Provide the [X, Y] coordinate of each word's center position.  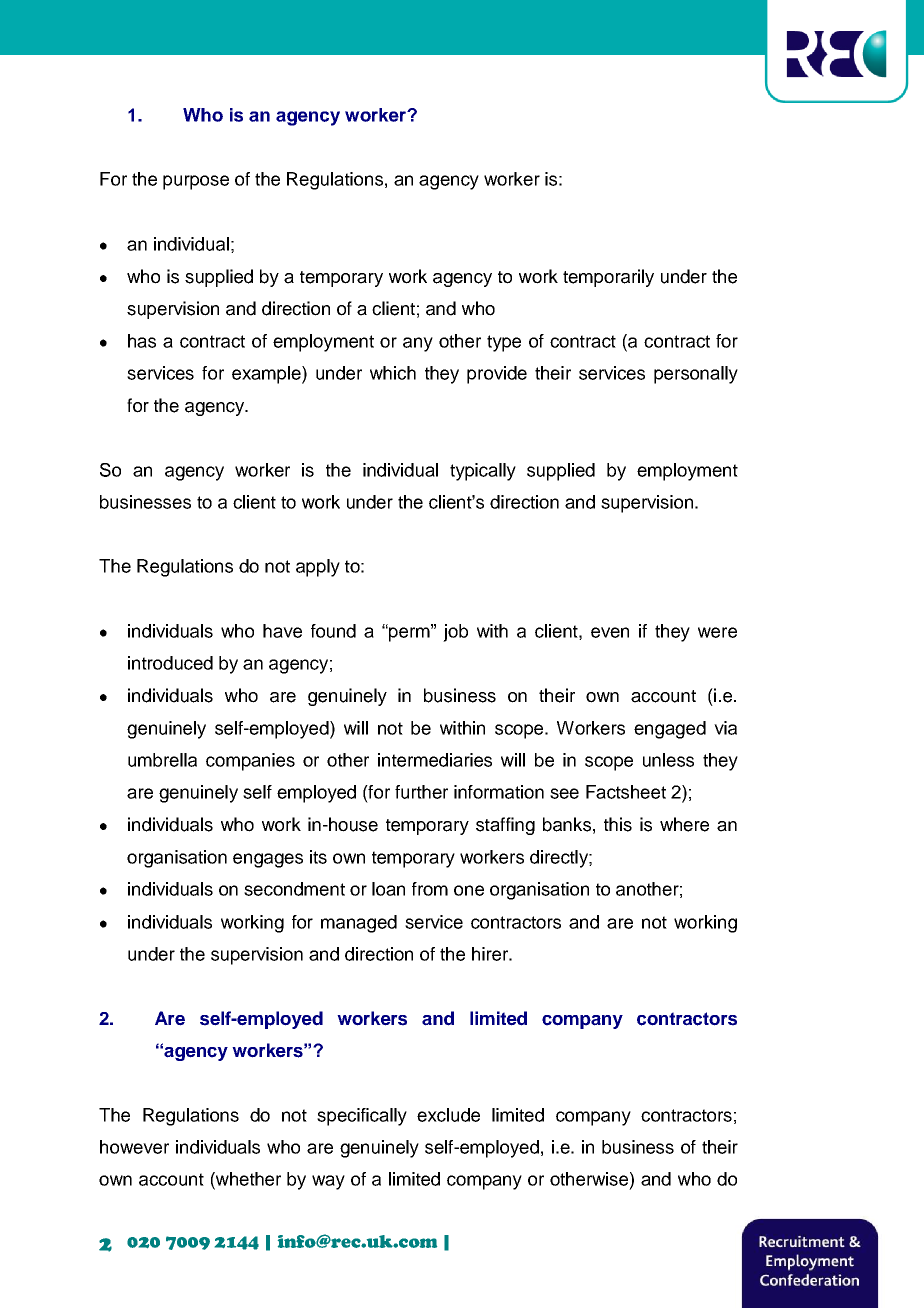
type [504, 343]
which [393, 373]
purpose [196, 182]
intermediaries [435, 760]
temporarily [608, 278]
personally [696, 375]
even [610, 632]
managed [359, 924]
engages [268, 860]
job [455, 633]
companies [250, 762]
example [267, 375]
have [282, 631]
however [134, 1147]
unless [668, 760]
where [684, 824]
